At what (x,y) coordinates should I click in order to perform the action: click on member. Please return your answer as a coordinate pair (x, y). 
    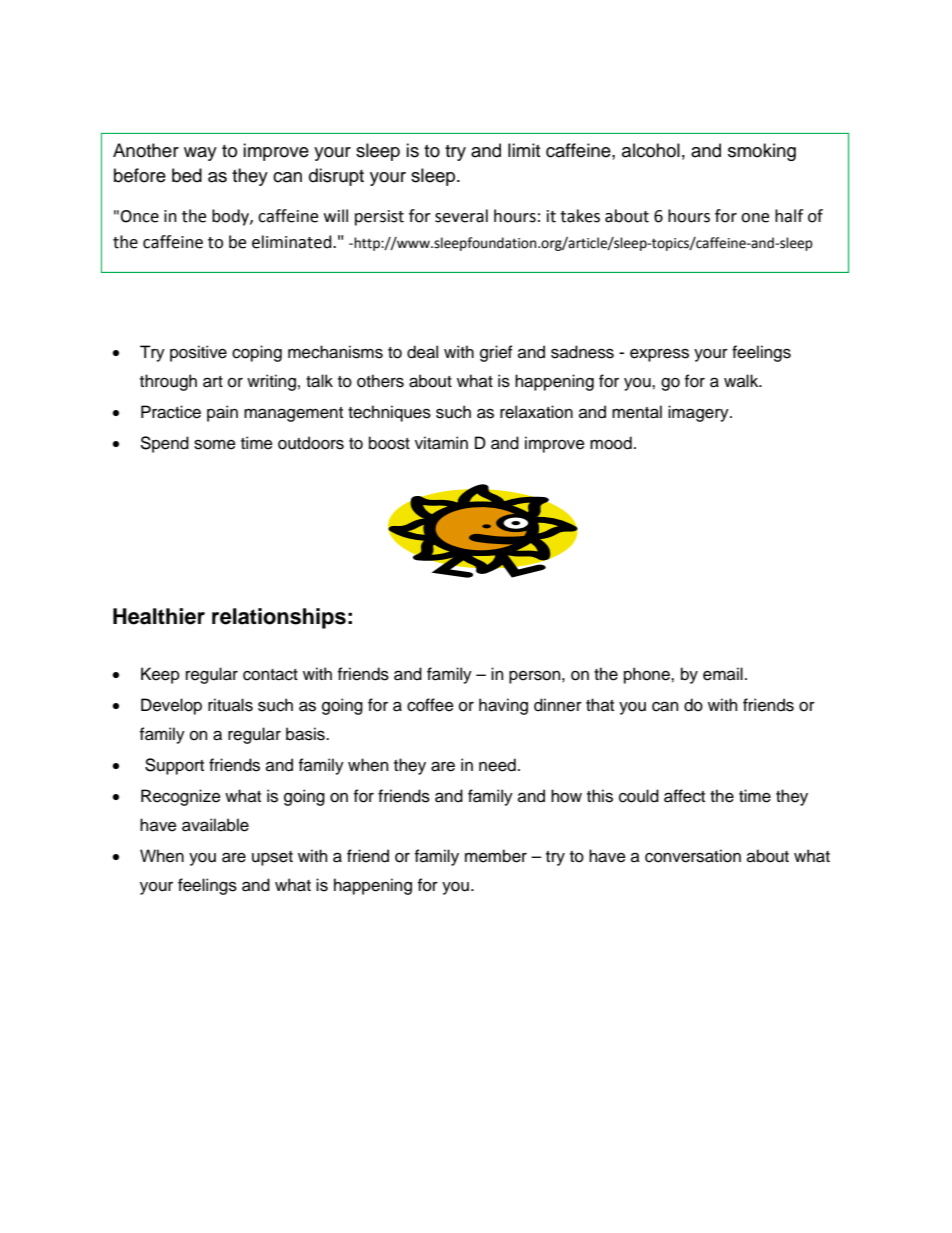
    Looking at the image, I should click on (496, 856).
